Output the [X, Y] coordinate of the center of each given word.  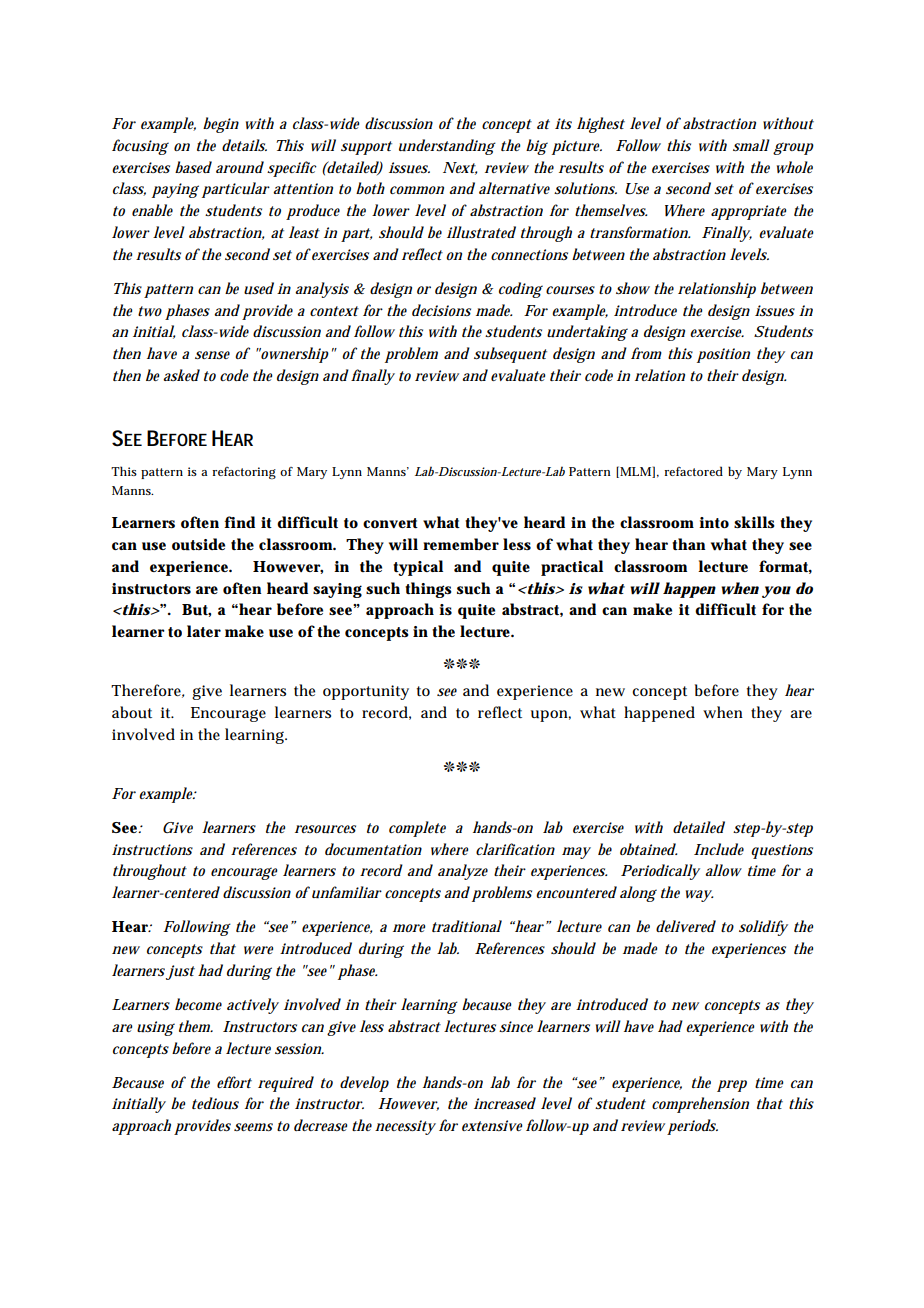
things [428, 590]
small [751, 145]
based [193, 167]
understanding [447, 147]
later [204, 631]
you [776, 592]
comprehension [700, 1105]
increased [505, 1103]
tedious [215, 1103]
